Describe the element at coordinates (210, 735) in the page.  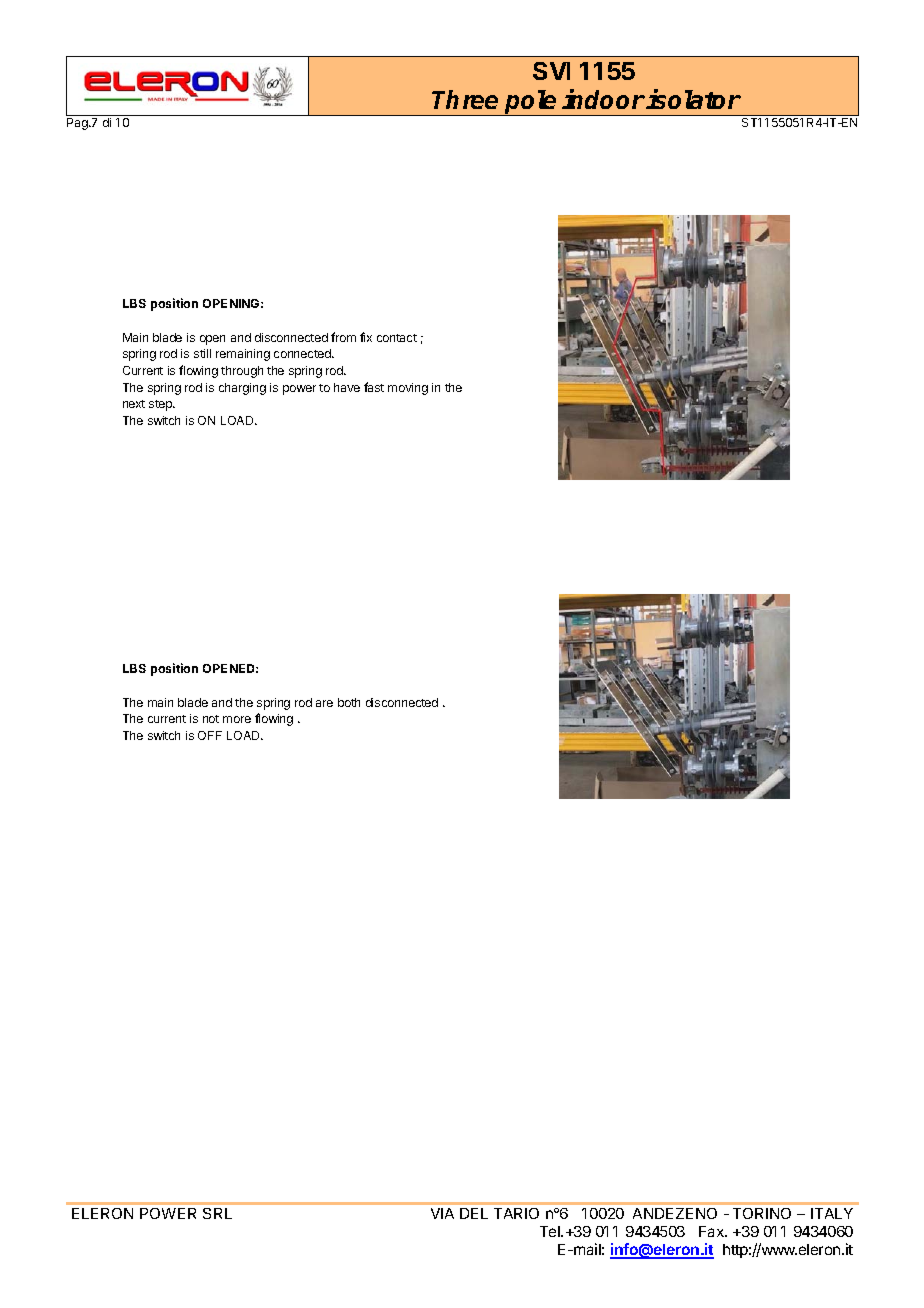
I see `OFF` at that location.
